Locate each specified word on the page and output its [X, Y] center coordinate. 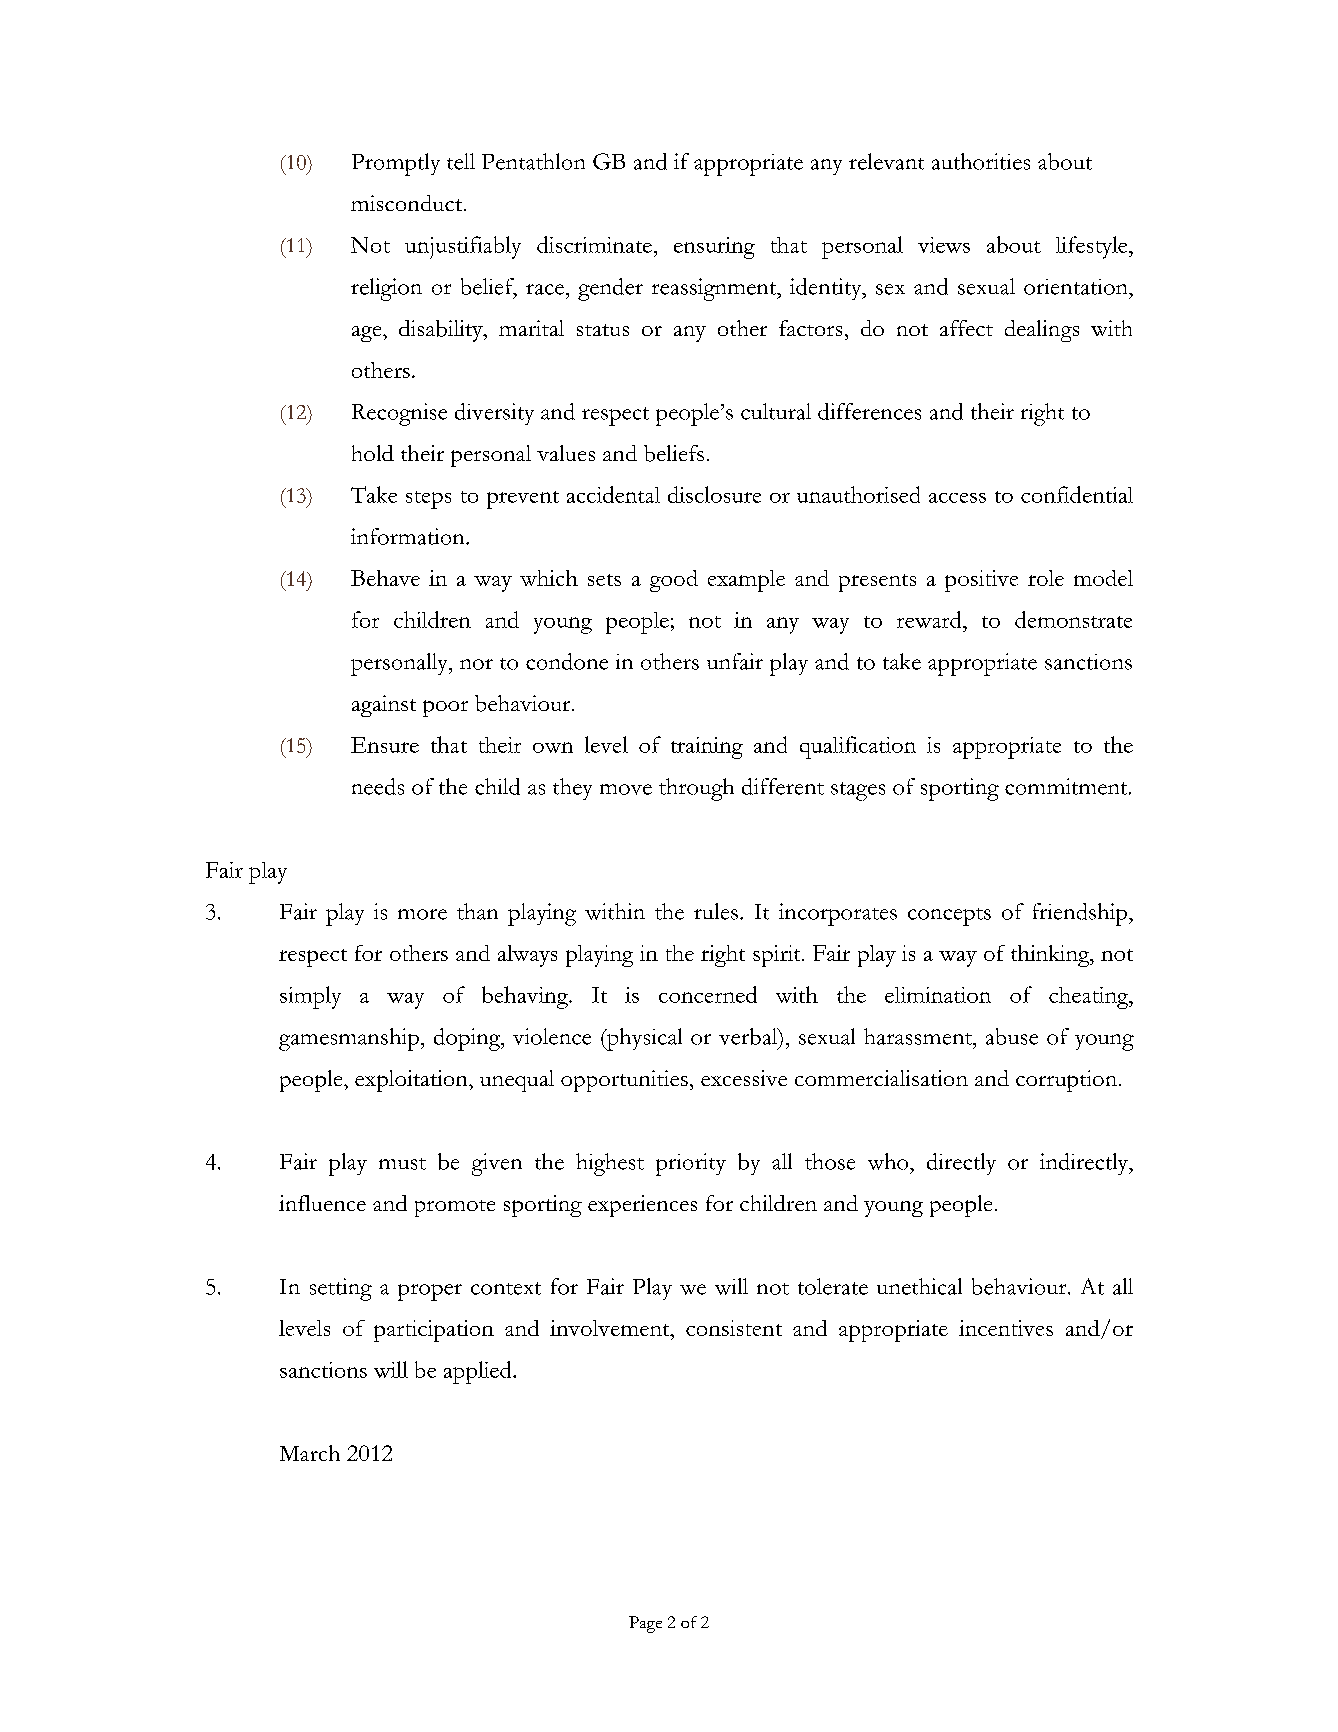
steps [428, 500]
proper [430, 1292]
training [707, 748]
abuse [1012, 1036]
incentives [1006, 1328]
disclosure [714, 494]
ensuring [714, 248]
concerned [708, 994]
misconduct [406, 203]
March [310, 1453]
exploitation [412, 1081]
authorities [981, 161]
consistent [734, 1328]
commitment [1067, 786]
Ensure [385, 745]
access [957, 498]
